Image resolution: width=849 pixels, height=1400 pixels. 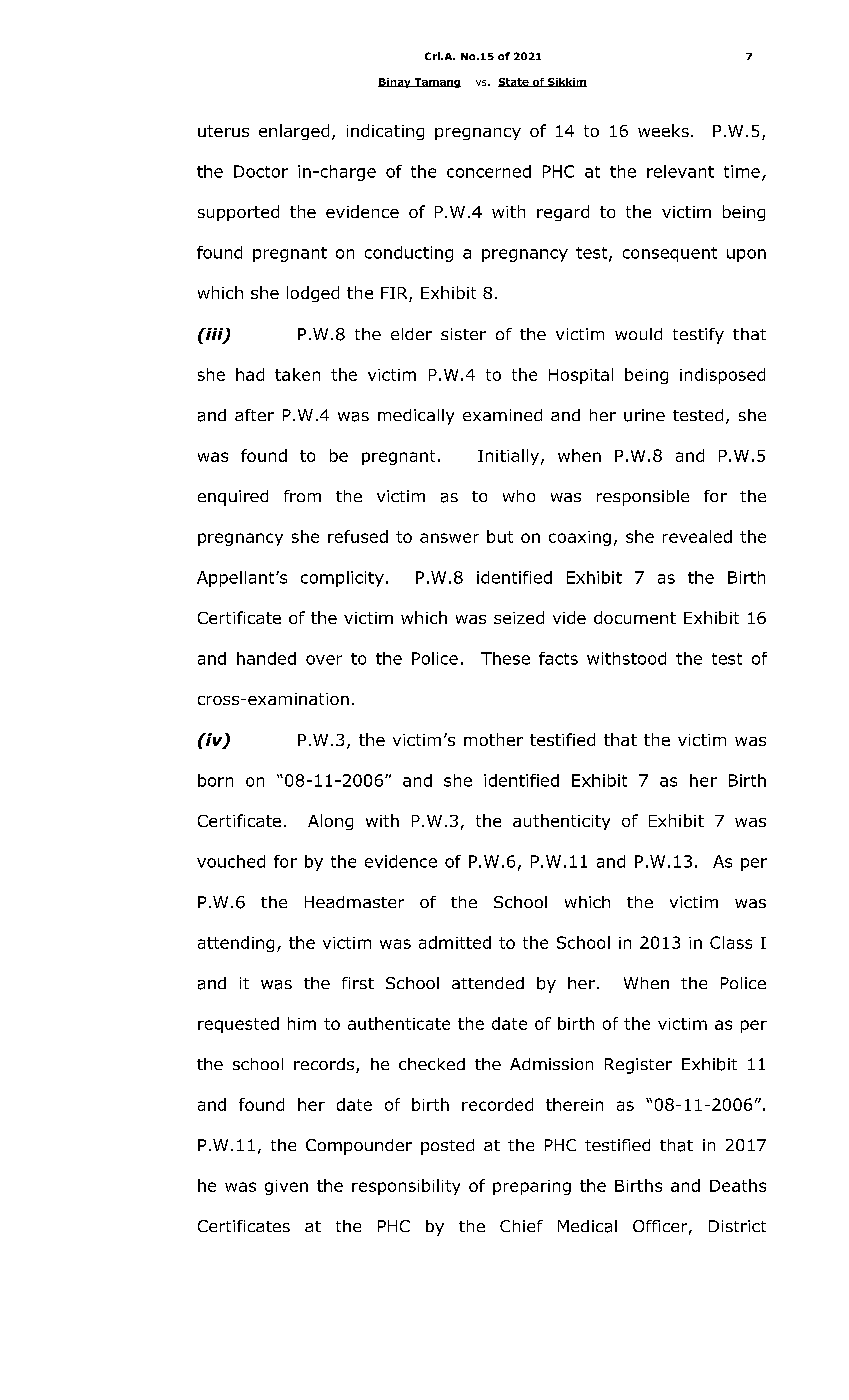 What do you see at coordinates (532, 1187) in the page?
I see `preparing` at bounding box center [532, 1187].
